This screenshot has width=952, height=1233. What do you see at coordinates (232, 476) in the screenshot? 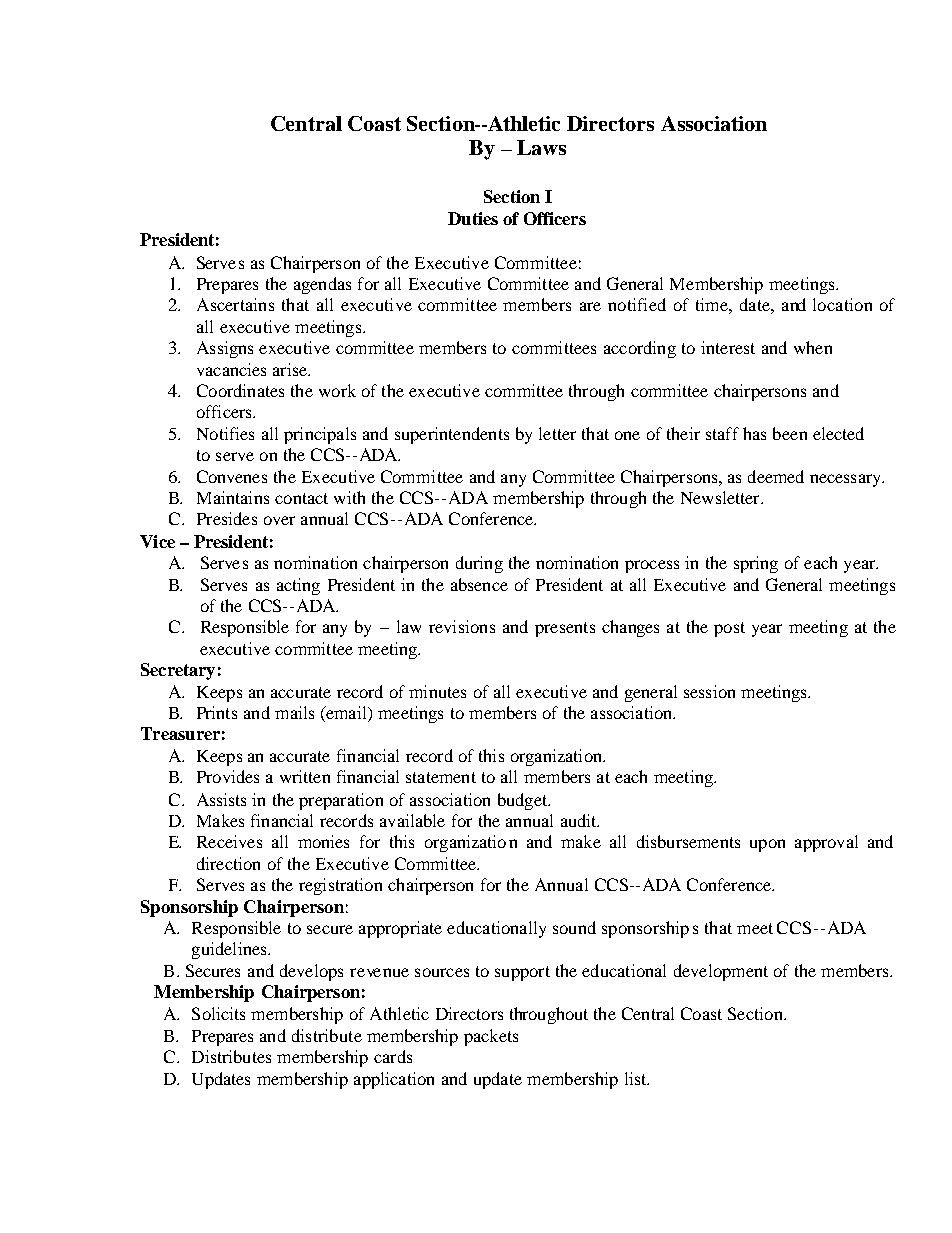
I see `Convenes` at bounding box center [232, 476].
